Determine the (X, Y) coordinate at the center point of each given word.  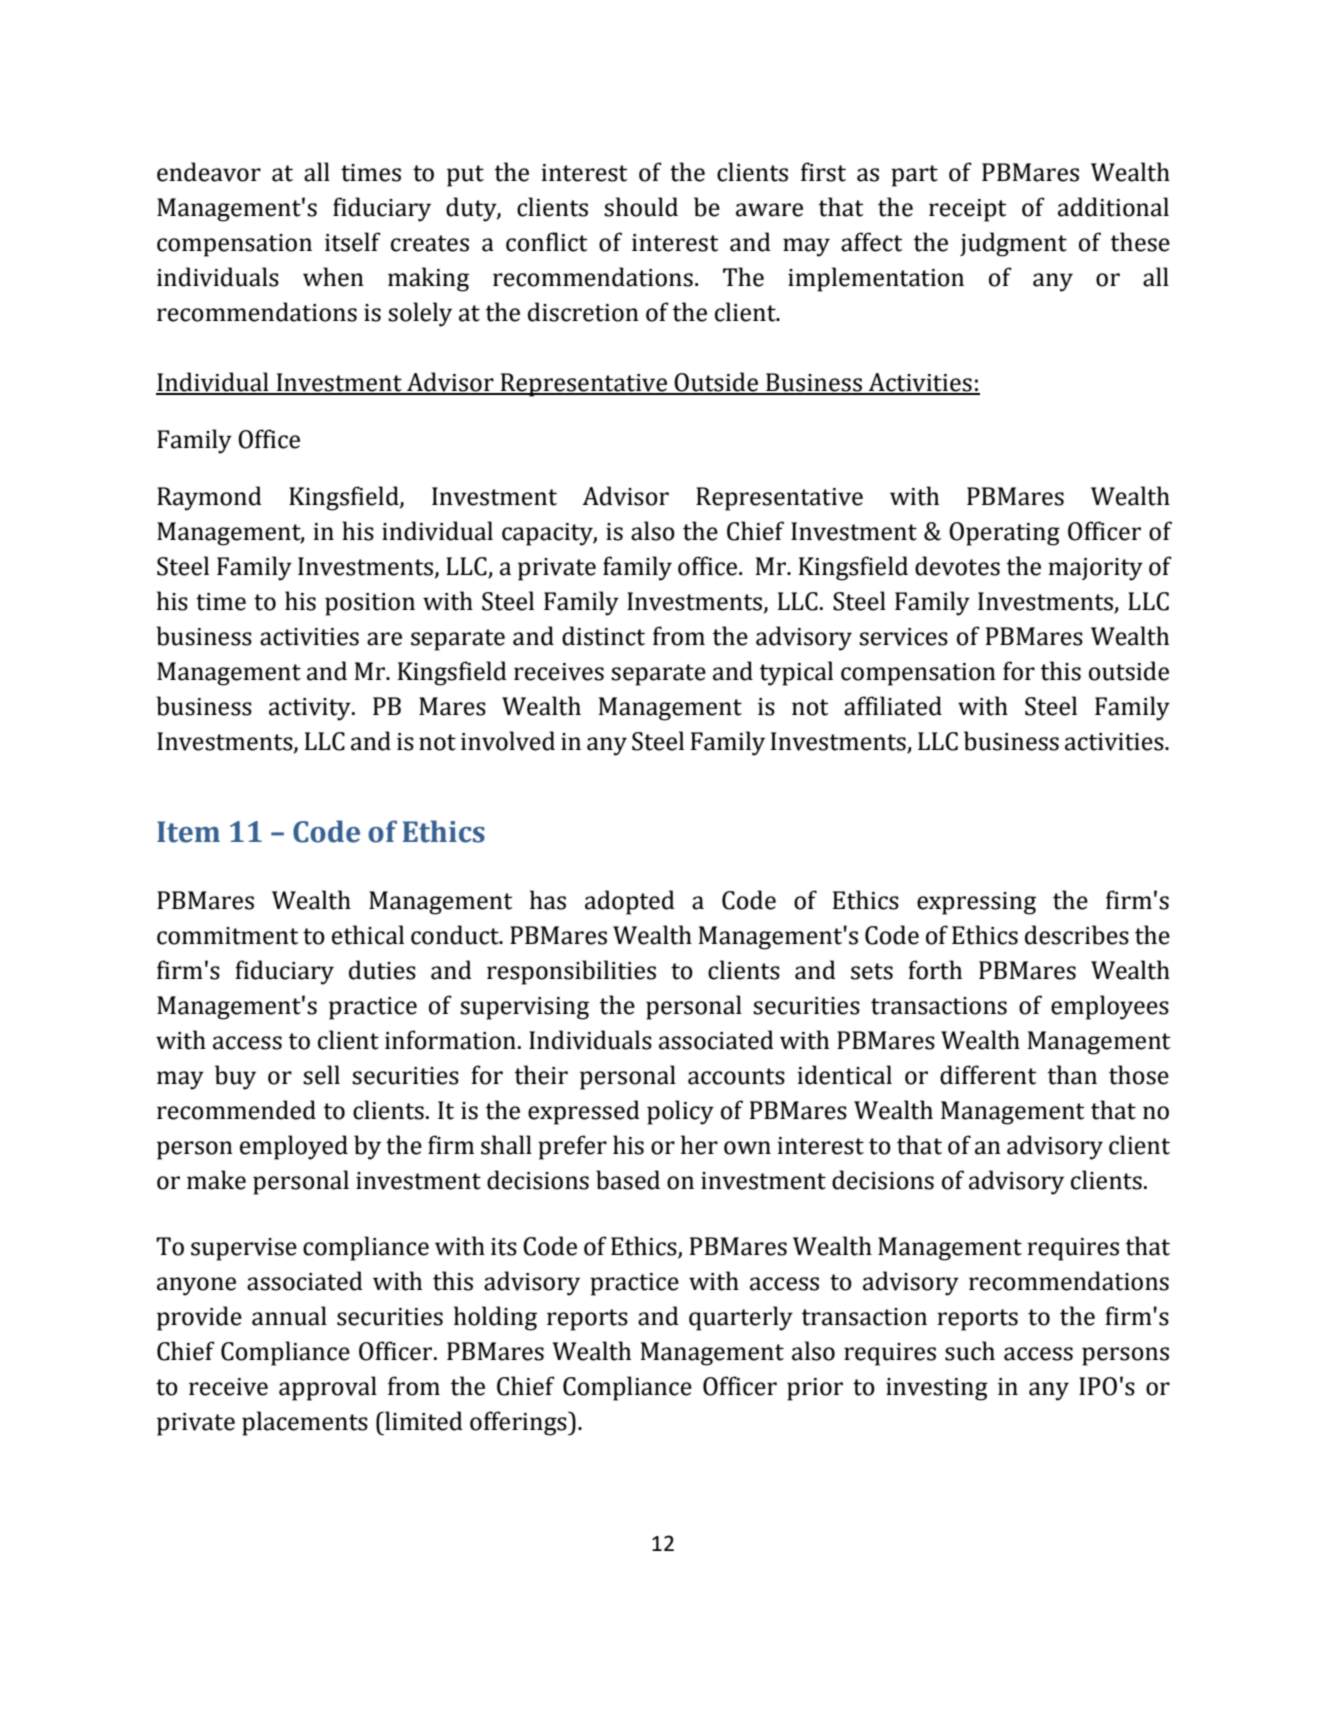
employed (294, 1147)
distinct (603, 636)
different (988, 1075)
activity (311, 709)
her (699, 1145)
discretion (583, 312)
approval (328, 1388)
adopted (630, 902)
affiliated (893, 706)
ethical (368, 935)
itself (353, 242)
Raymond (209, 498)
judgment (1013, 244)
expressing (976, 903)
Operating (1004, 534)
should (641, 207)
